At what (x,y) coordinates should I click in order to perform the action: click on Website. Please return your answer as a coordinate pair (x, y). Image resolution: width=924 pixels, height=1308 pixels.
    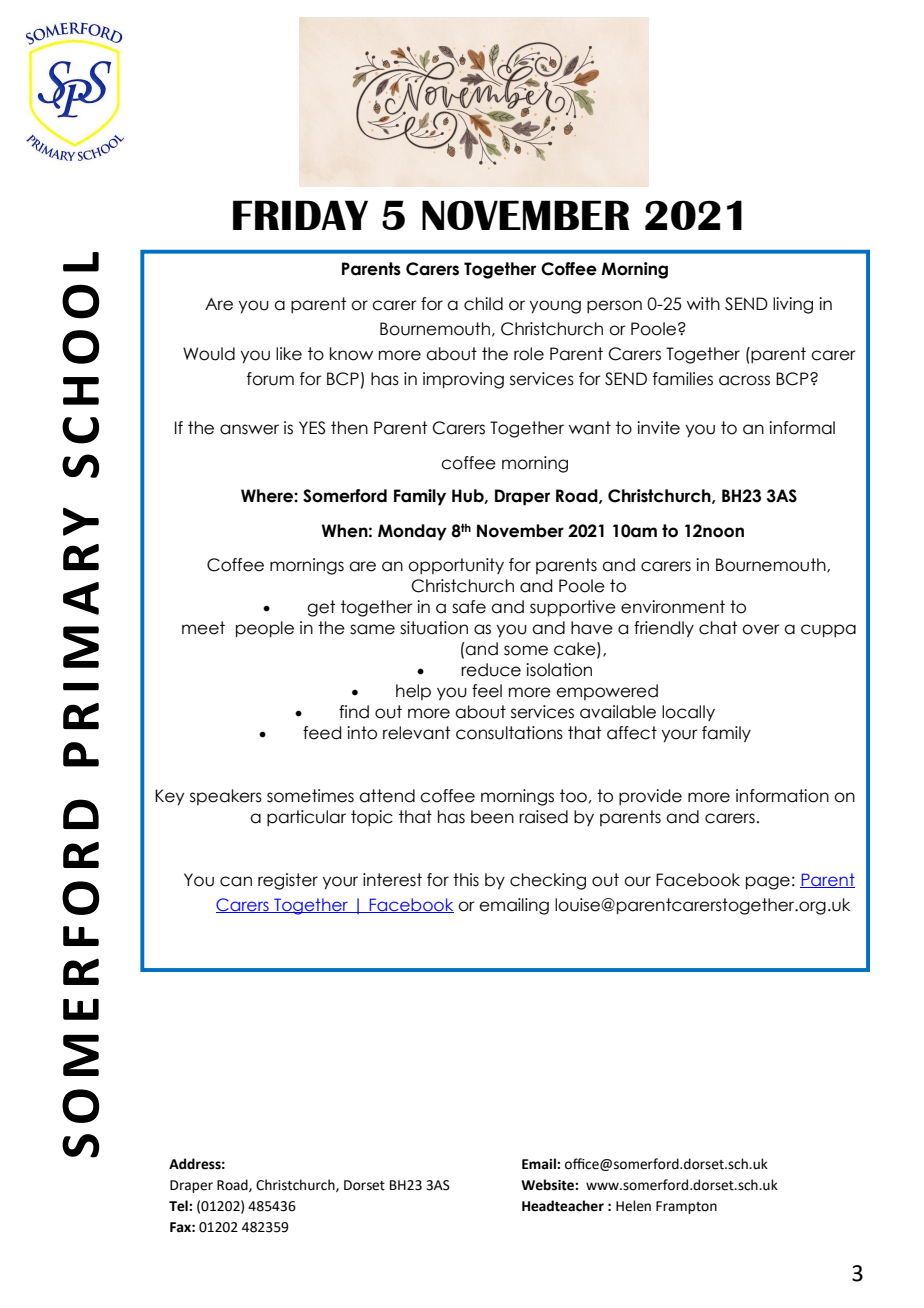
    Looking at the image, I should click on (548, 1185).
